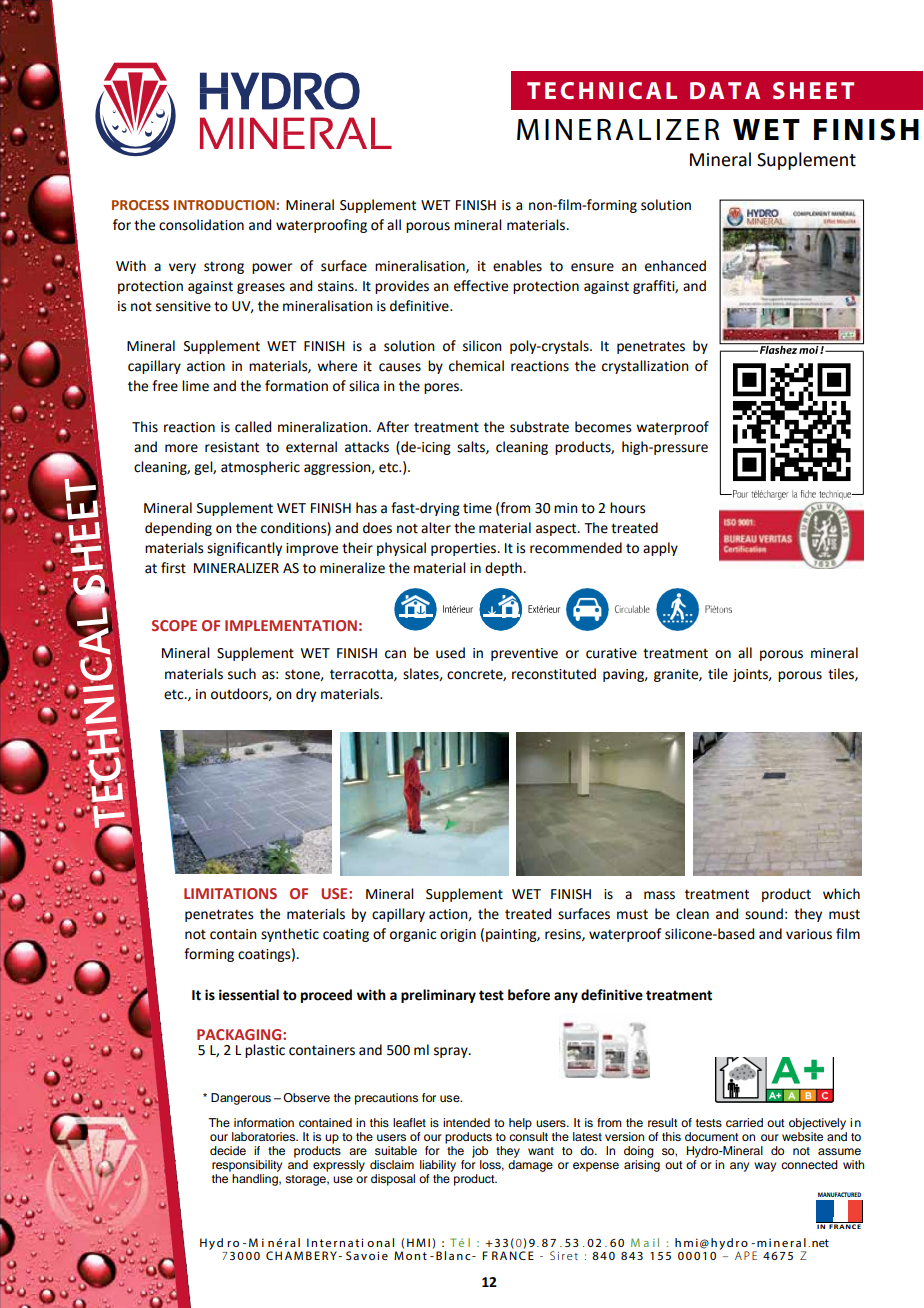 This page has width=924, height=1308. Describe the element at coordinates (725, 90) in the page. I see `DATA` at that location.
